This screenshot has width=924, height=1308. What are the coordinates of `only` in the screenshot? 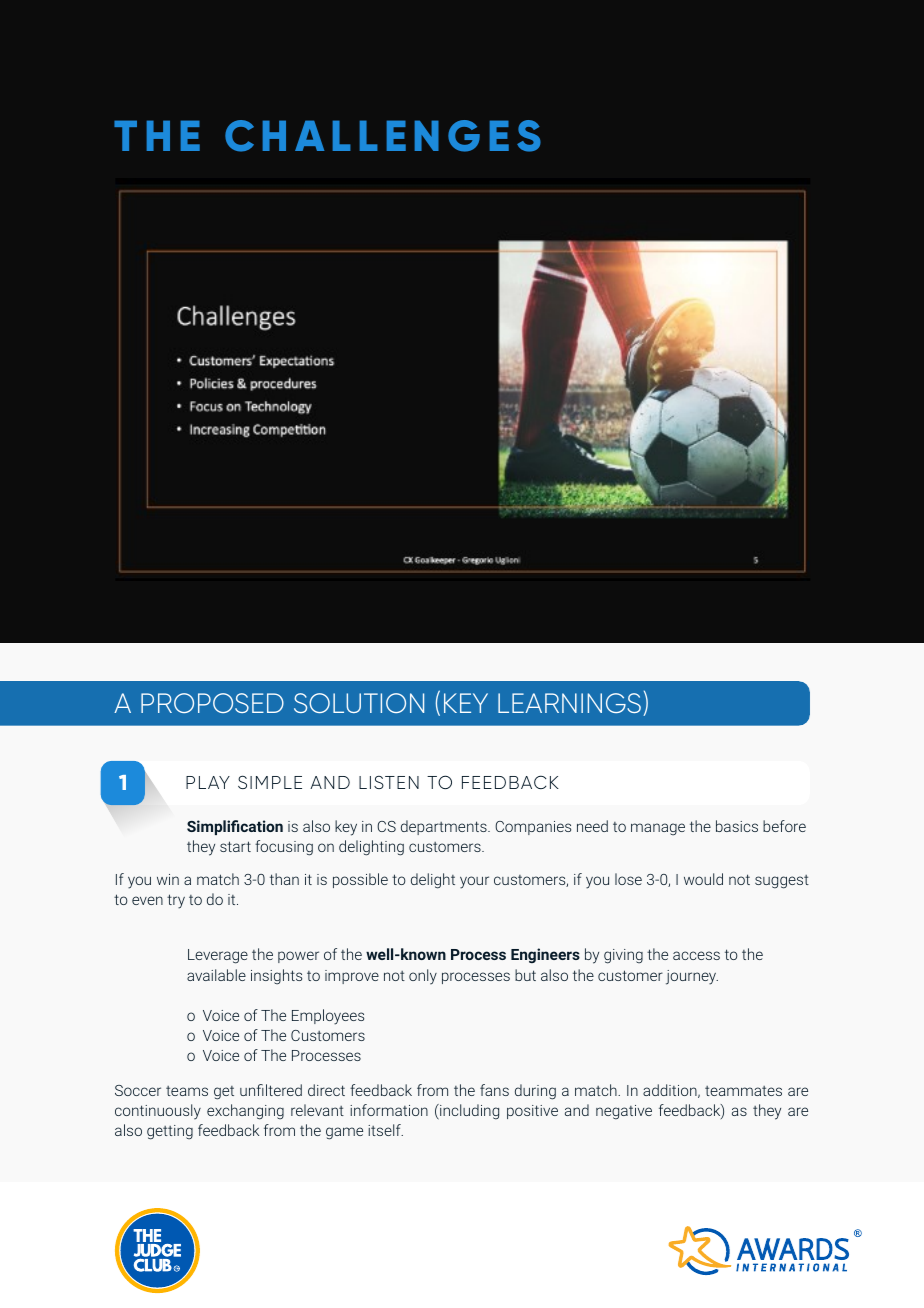 It's located at (423, 977).
